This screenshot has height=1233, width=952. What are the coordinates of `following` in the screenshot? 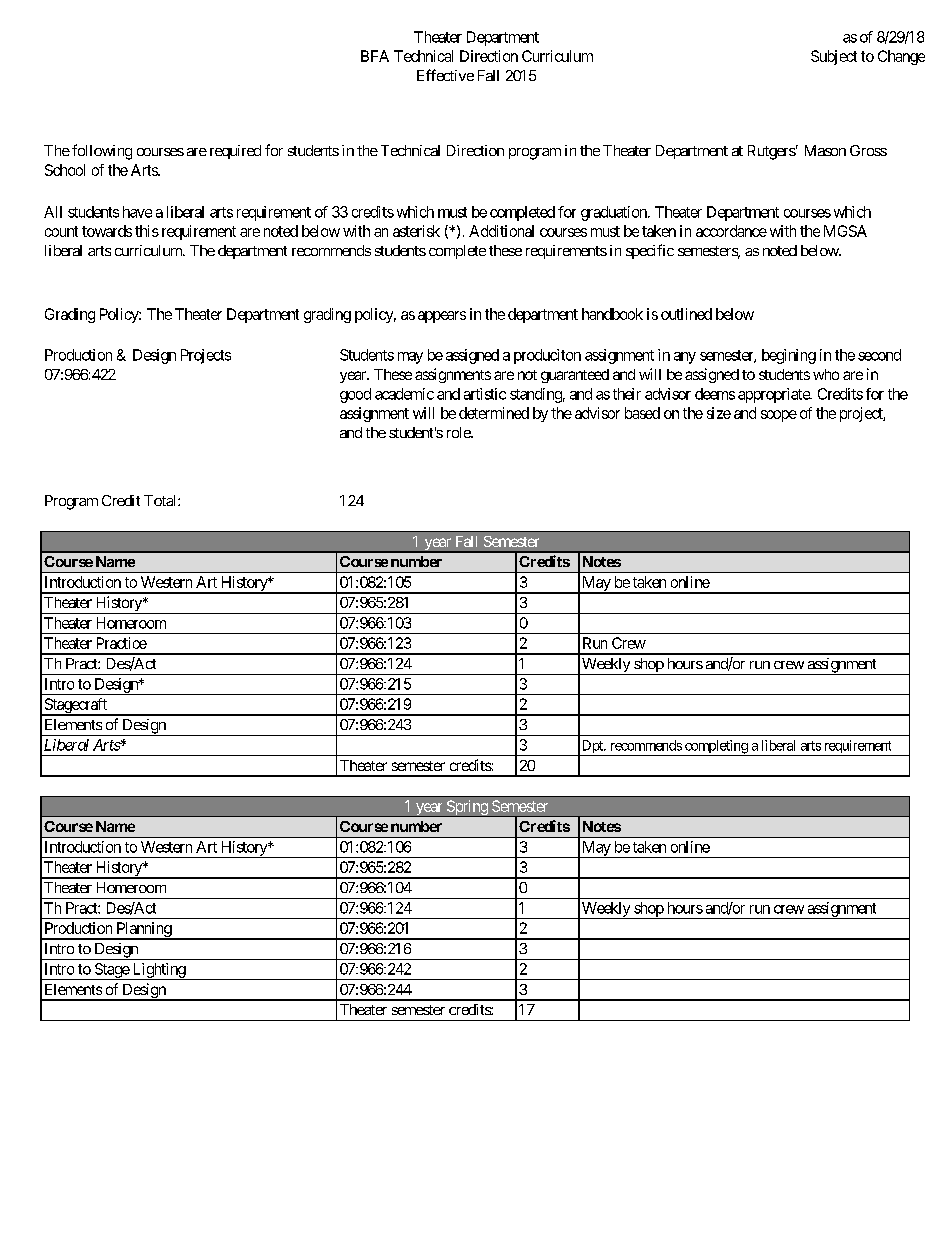 It's located at (102, 152).
